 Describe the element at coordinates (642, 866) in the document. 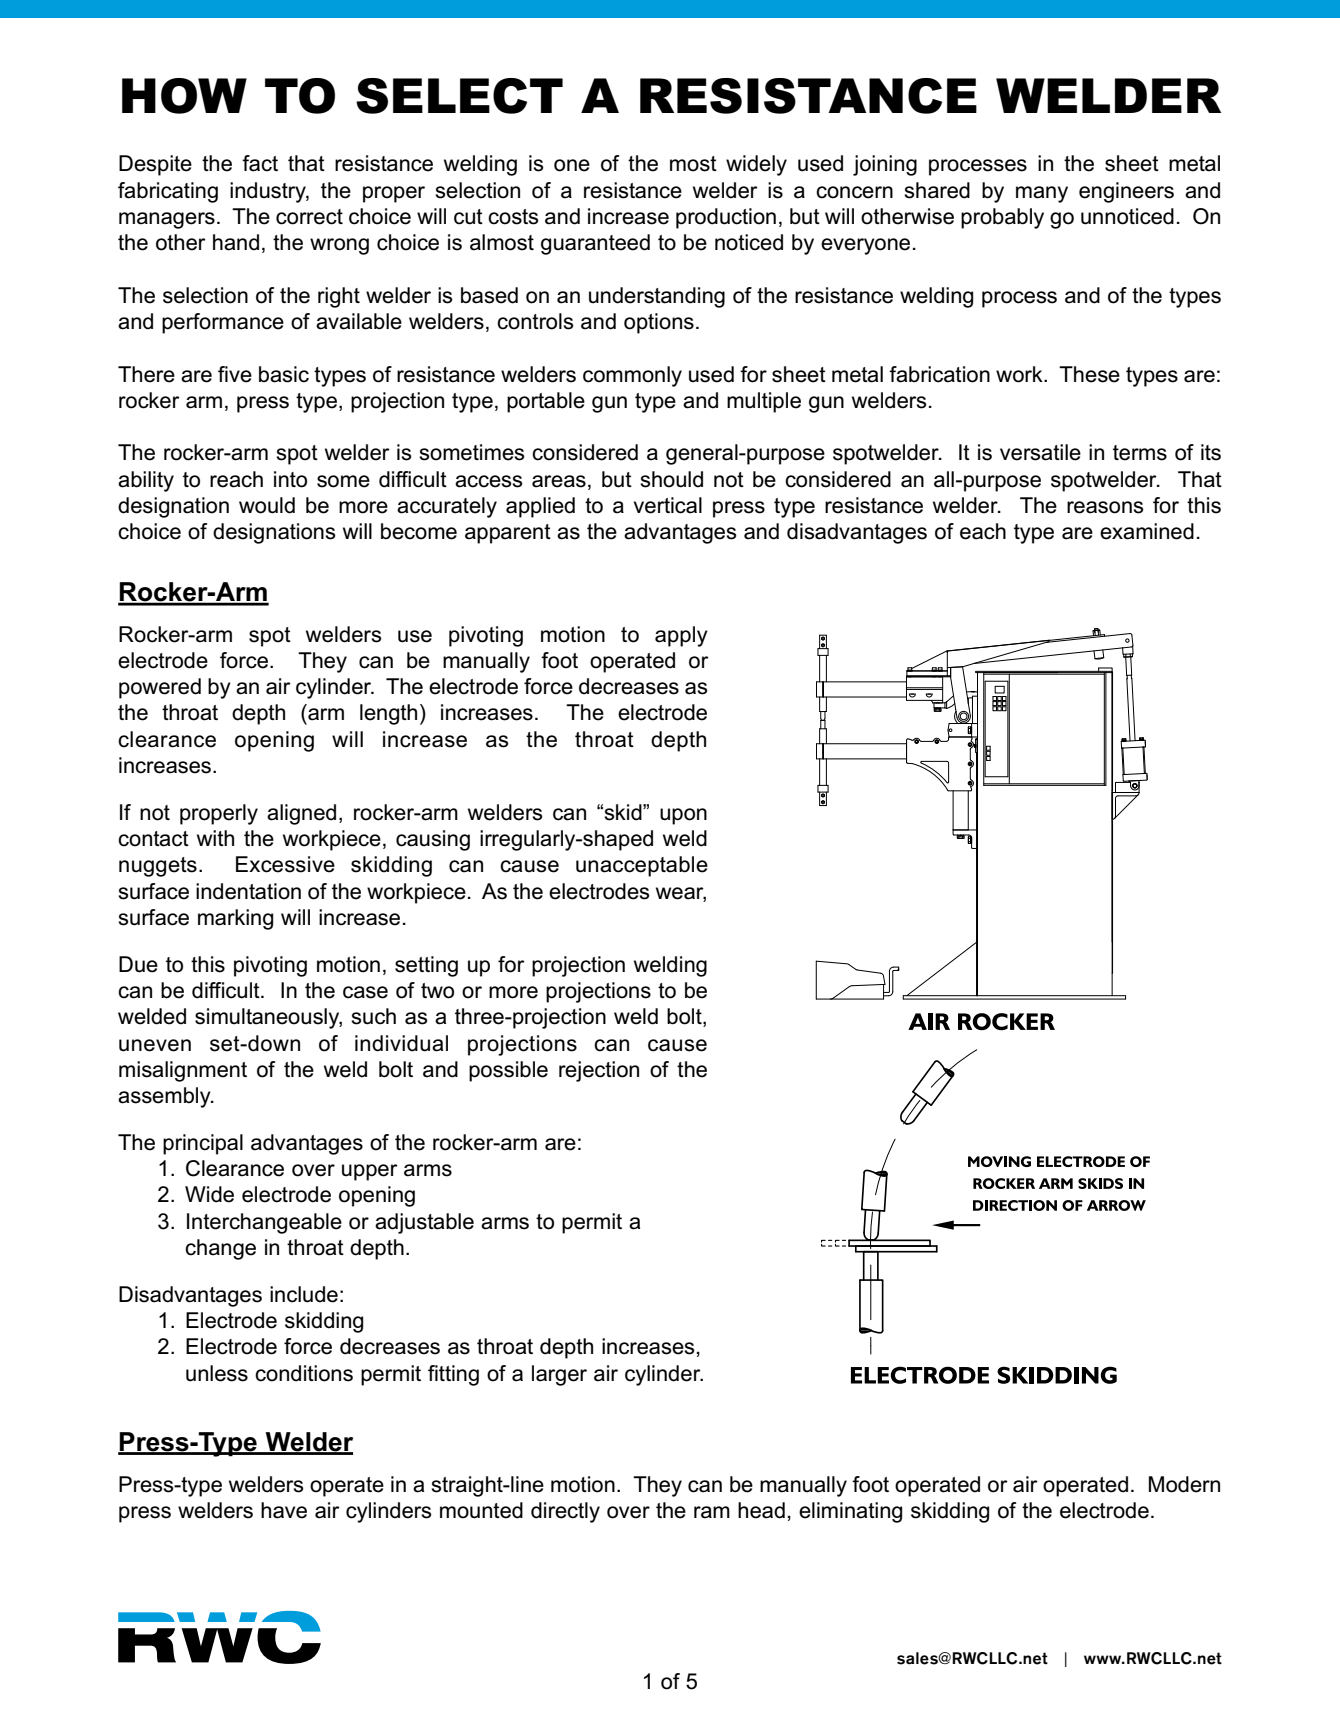

I see `unacceptable` at that location.
